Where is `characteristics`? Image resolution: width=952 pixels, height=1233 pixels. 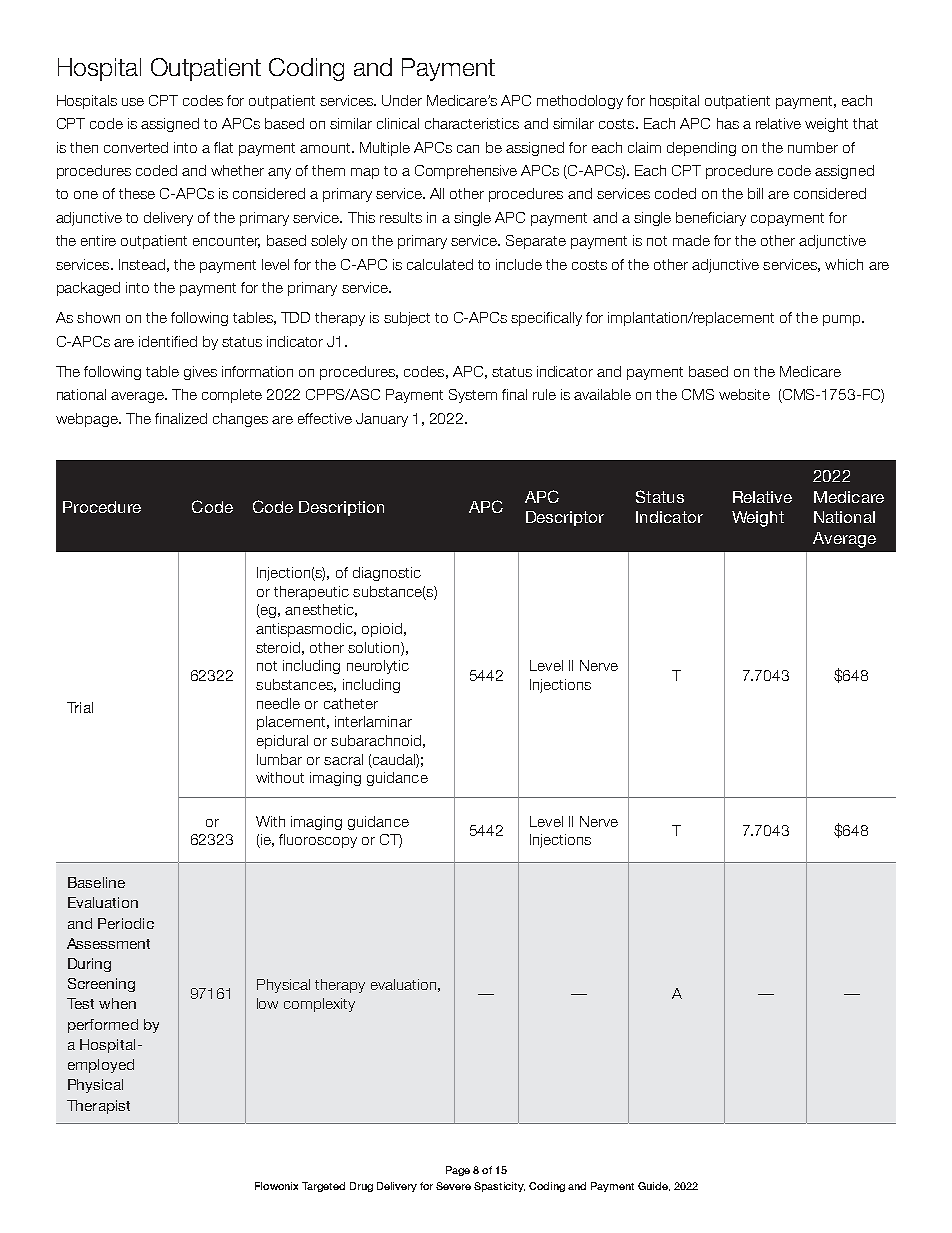
characteristics is located at coordinates (472, 123).
